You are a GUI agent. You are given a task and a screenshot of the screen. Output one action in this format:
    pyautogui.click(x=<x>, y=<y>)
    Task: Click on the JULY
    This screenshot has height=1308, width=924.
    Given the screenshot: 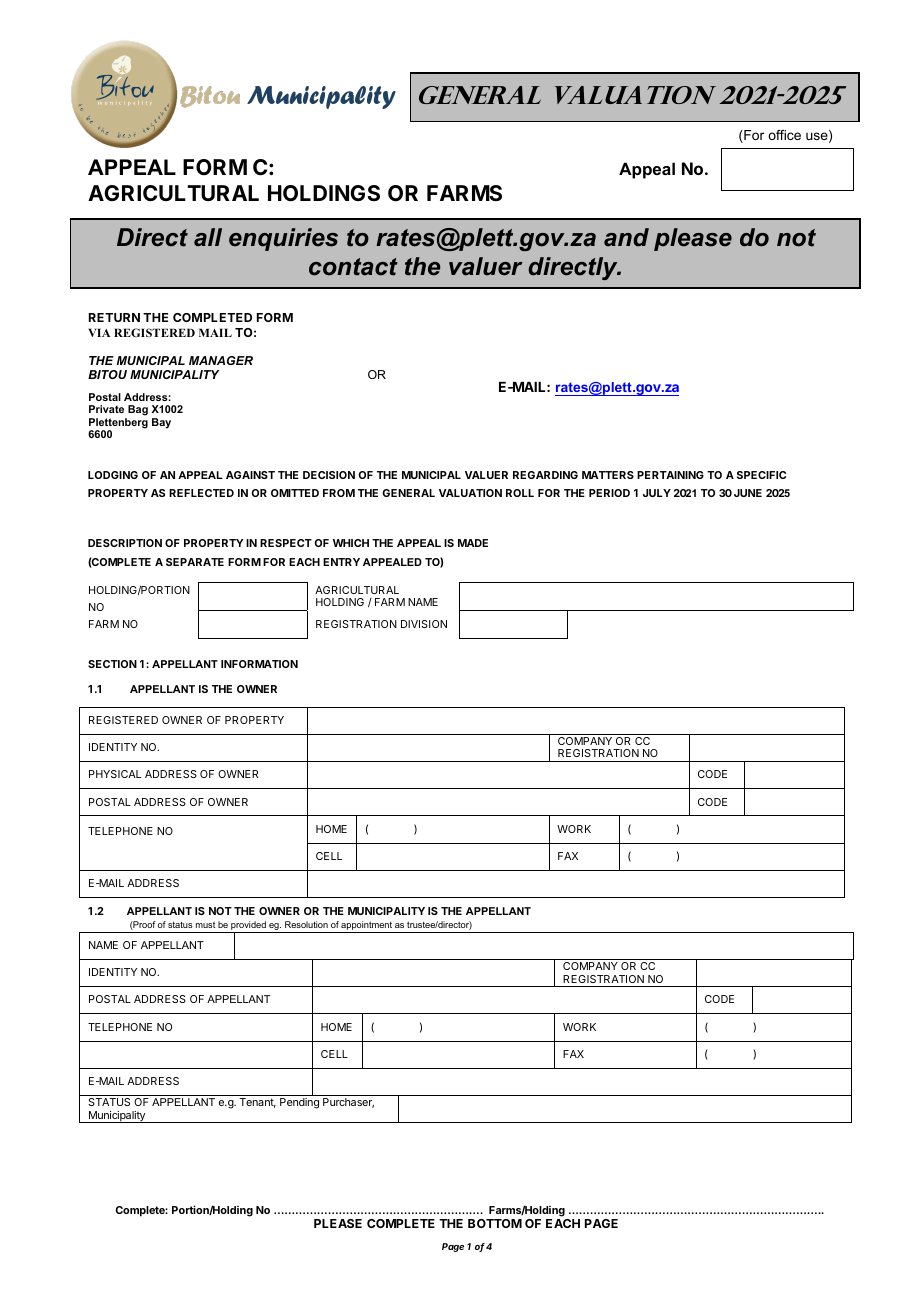 What is the action you would take?
    pyautogui.click(x=657, y=493)
